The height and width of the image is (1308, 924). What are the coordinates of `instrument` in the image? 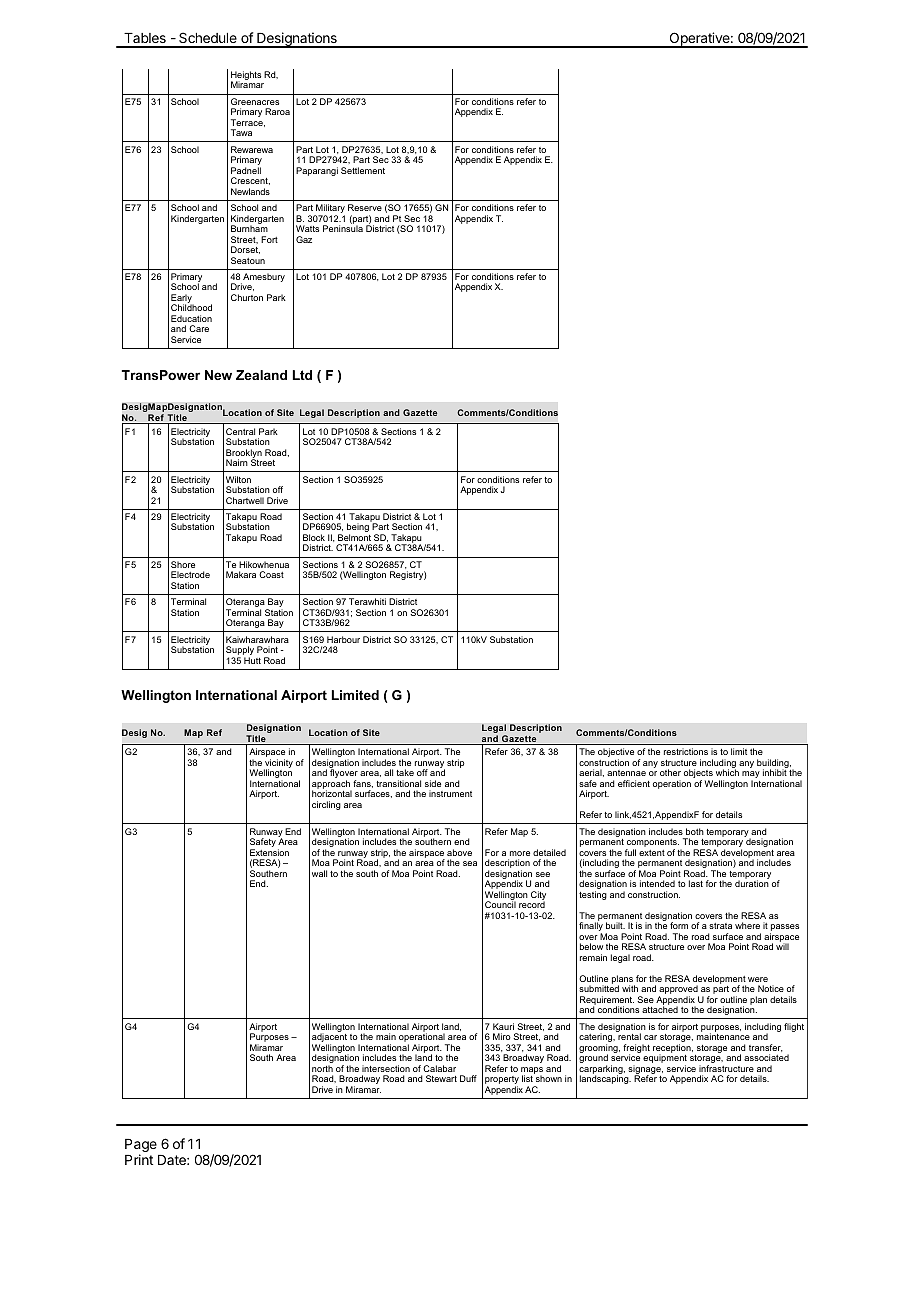 It's located at (450, 793).
